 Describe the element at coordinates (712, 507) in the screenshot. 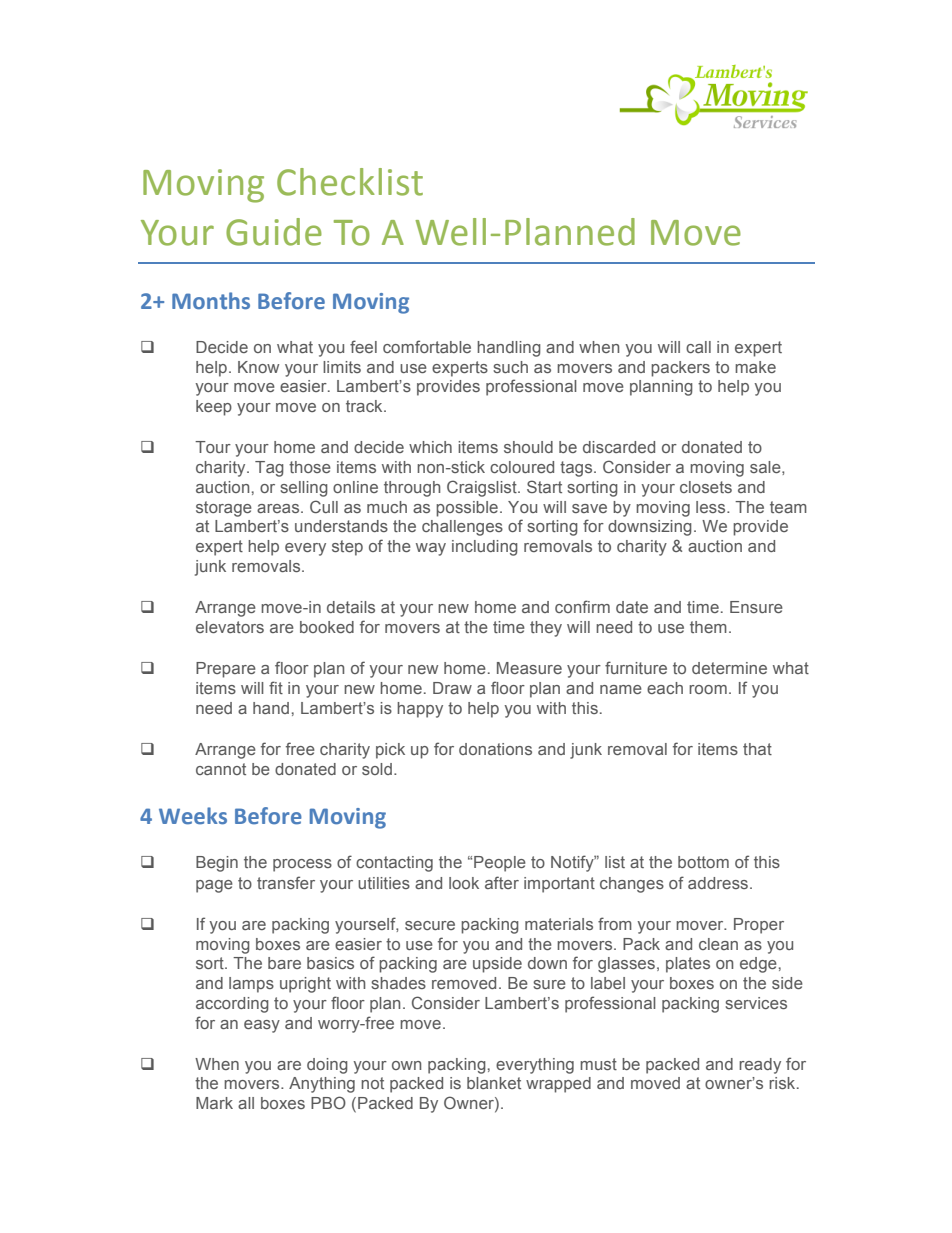

I see `less` at that location.
